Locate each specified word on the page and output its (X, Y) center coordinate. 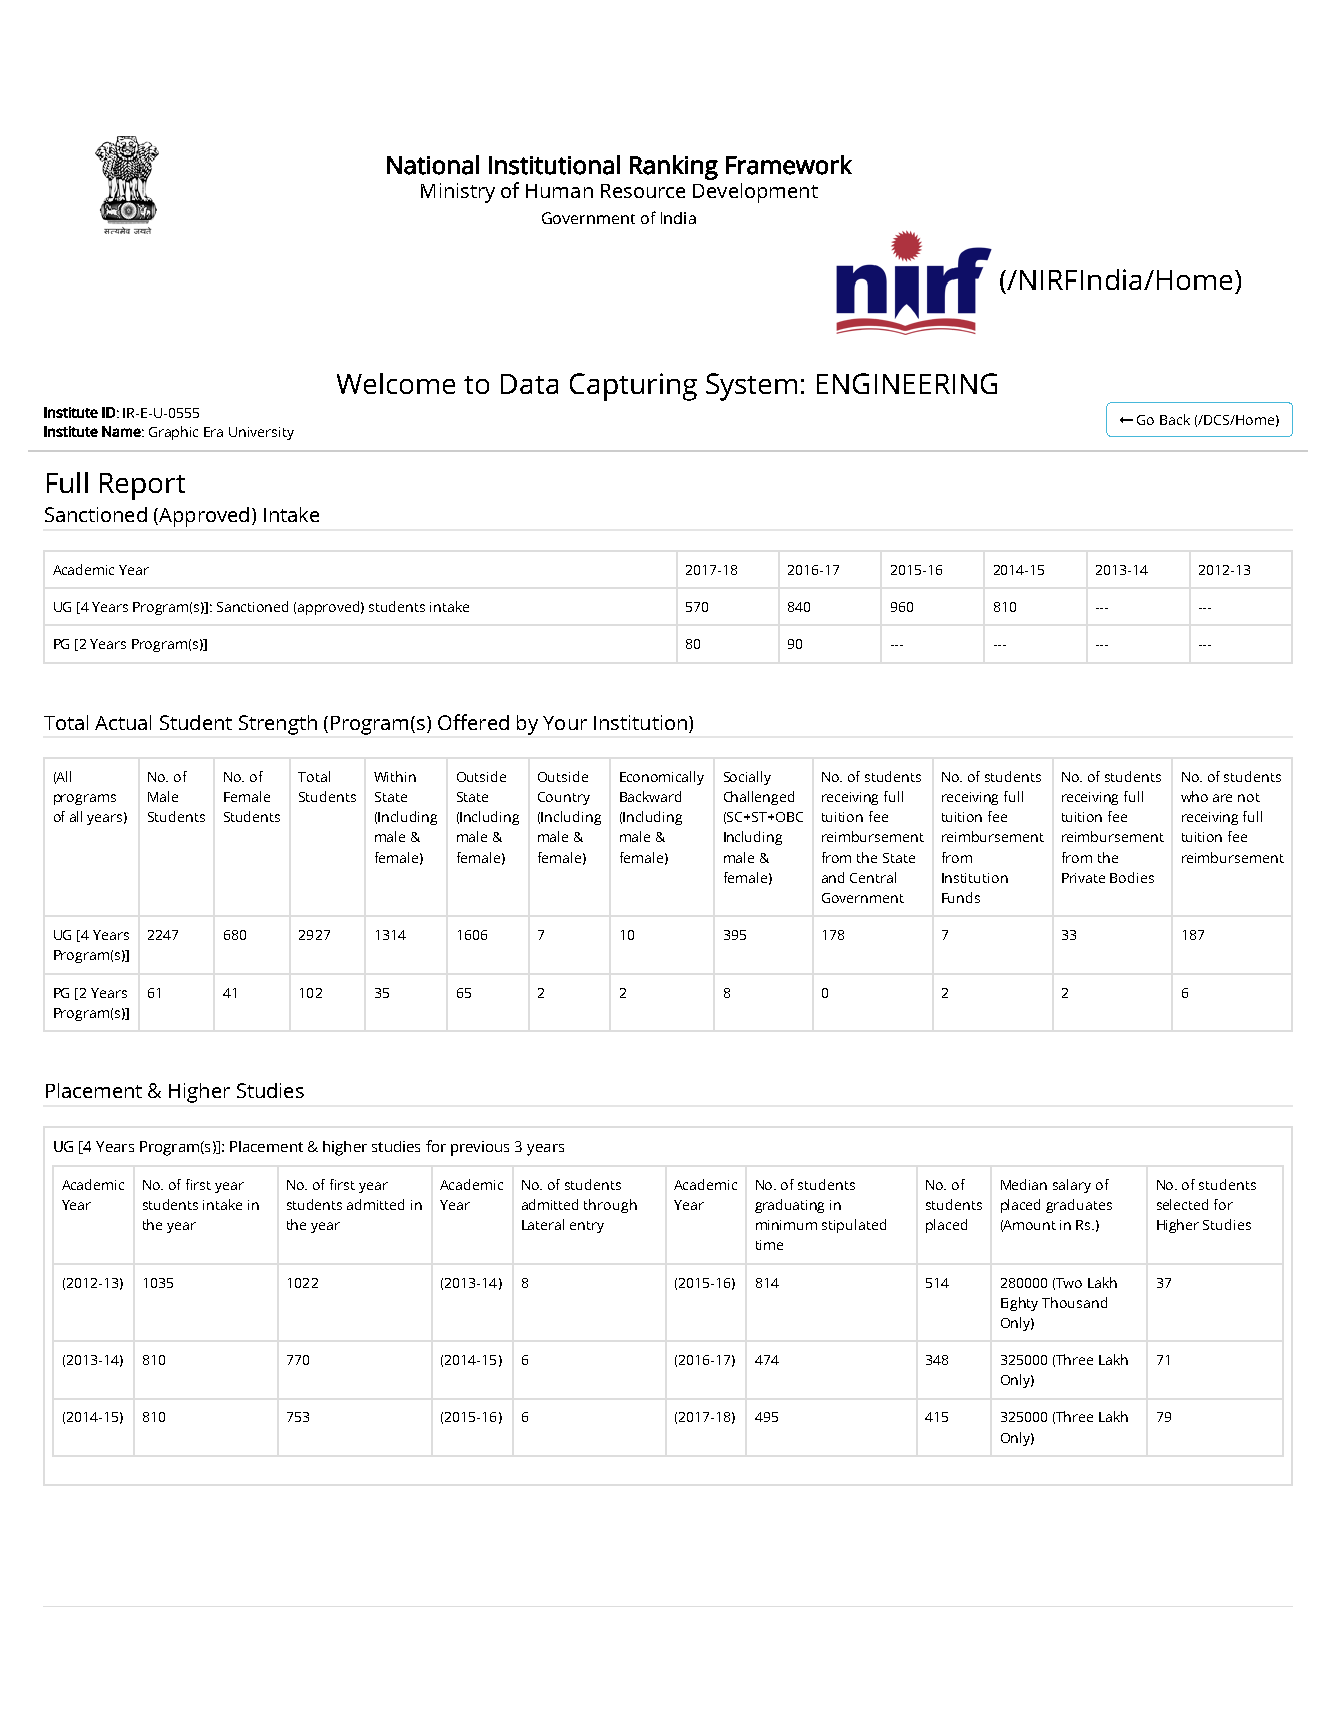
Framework (789, 165)
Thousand (1074, 1302)
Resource (643, 191)
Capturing (633, 387)
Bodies (1132, 877)
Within (395, 776)
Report (142, 486)
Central (873, 877)
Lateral (543, 1224)
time (769, 1245)
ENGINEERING (907, 383)
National (433, 165)
